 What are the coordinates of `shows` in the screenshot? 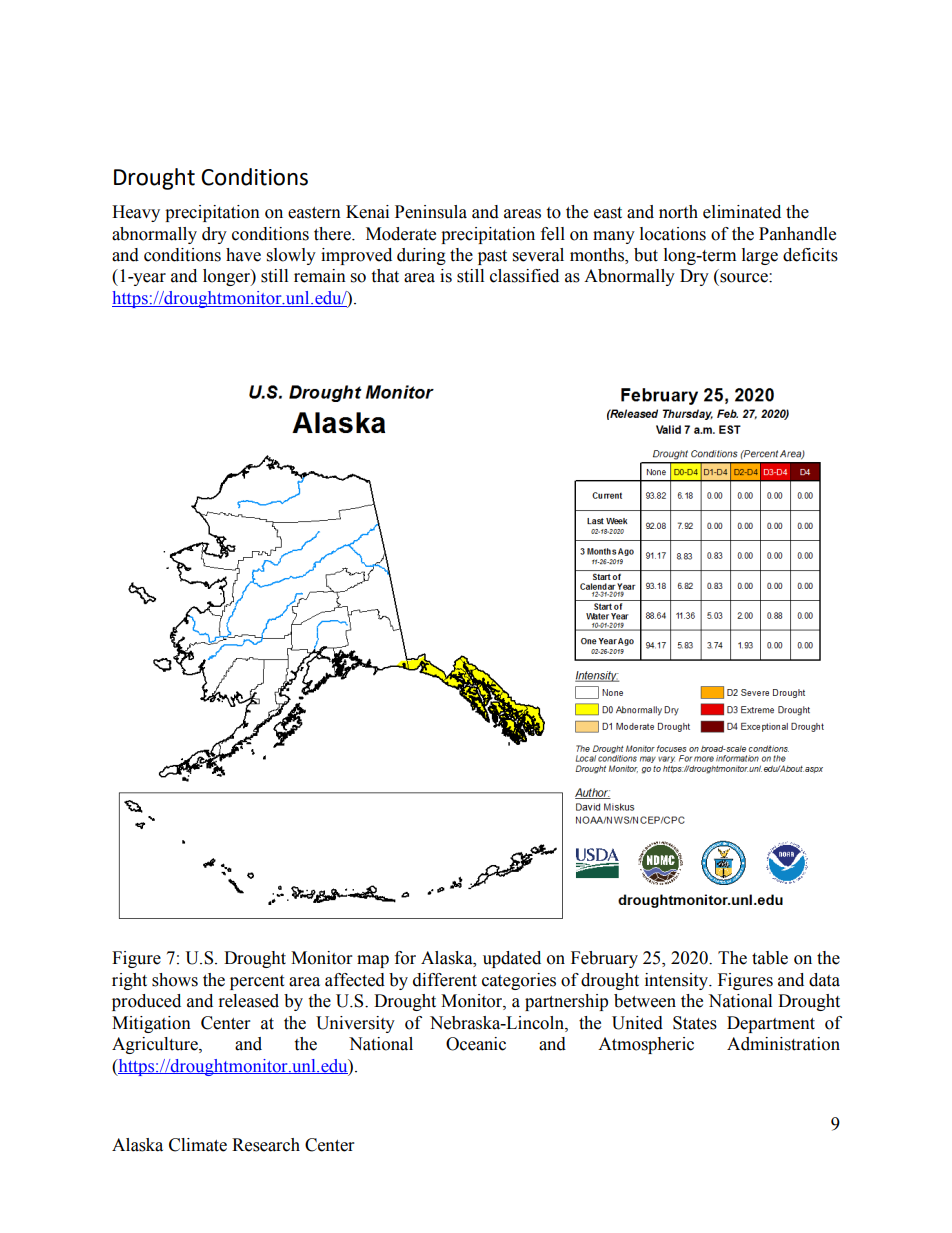 It's located at (175, 980).
